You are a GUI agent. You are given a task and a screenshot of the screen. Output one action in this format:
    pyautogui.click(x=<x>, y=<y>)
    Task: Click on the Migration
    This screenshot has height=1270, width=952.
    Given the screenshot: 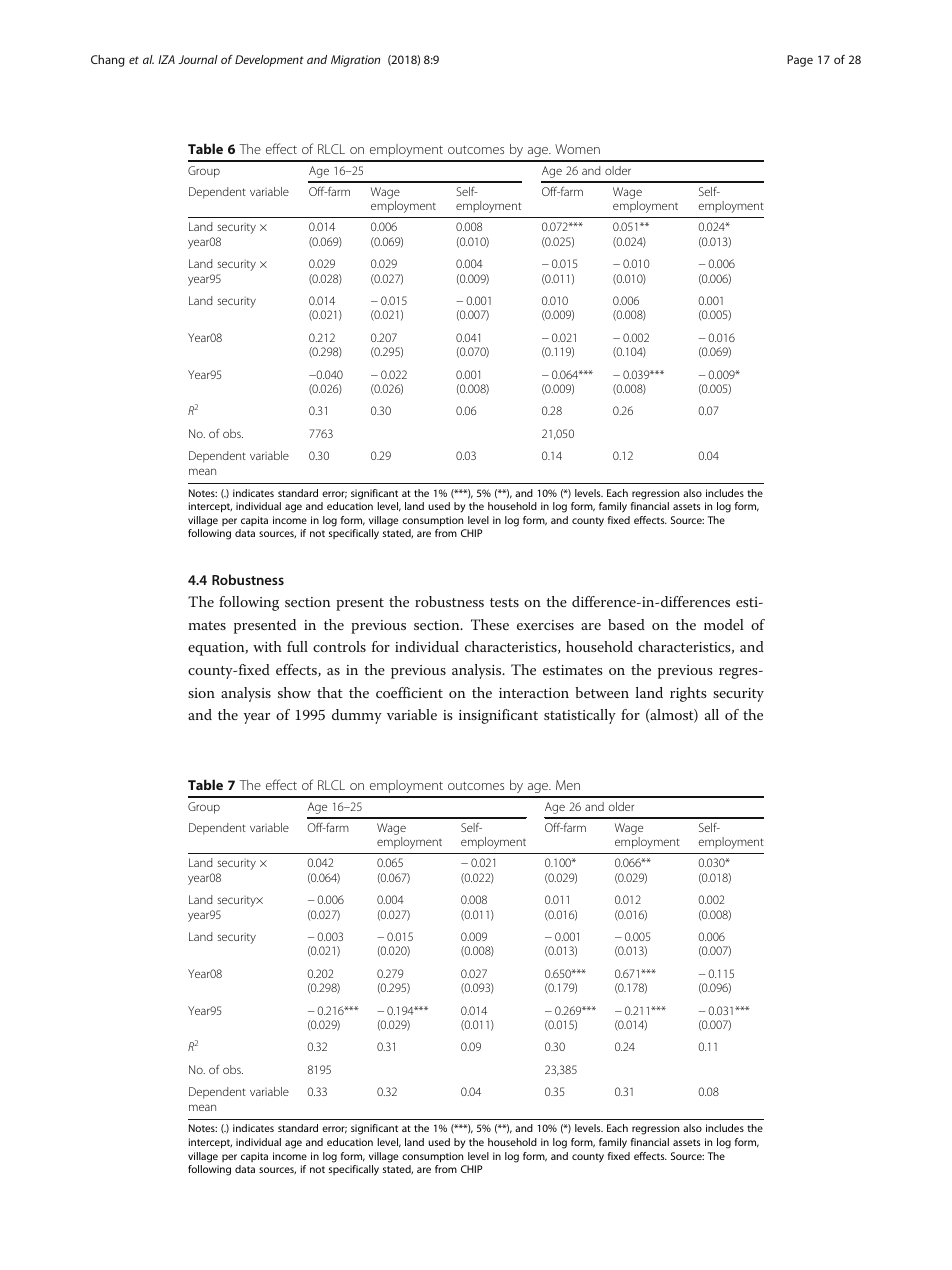 What is the action you would take?
    pyautogui.click(x=355, y=61)
